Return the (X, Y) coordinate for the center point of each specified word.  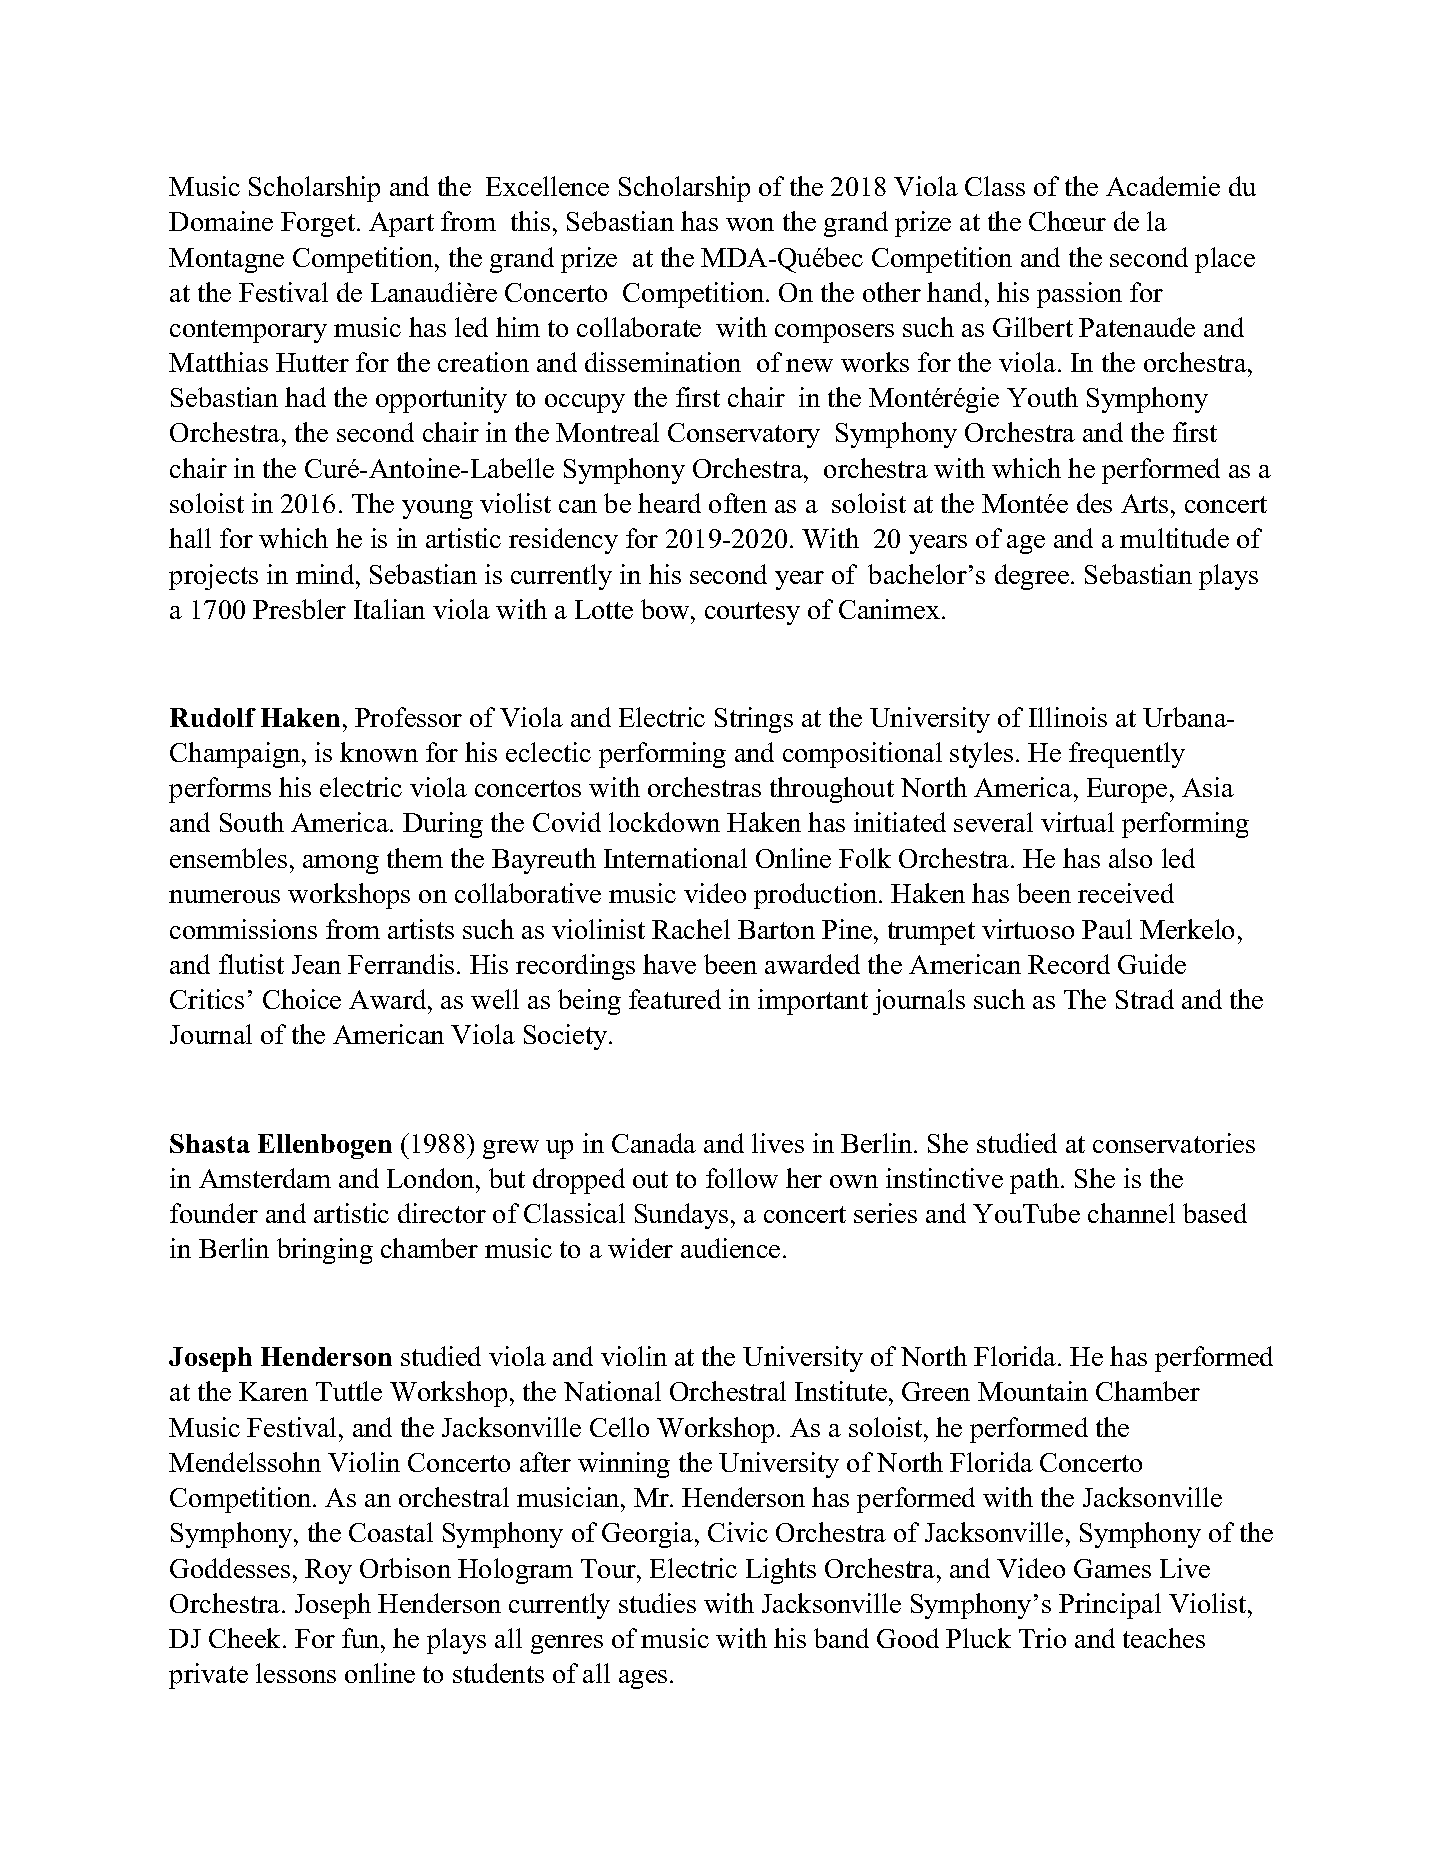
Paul (1107, 929)
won (750, 224)
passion (1079, 295)
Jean (316, 964)
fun (362, 1638)
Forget (319, 224)
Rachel (691, 929)
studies (657, 1603)
